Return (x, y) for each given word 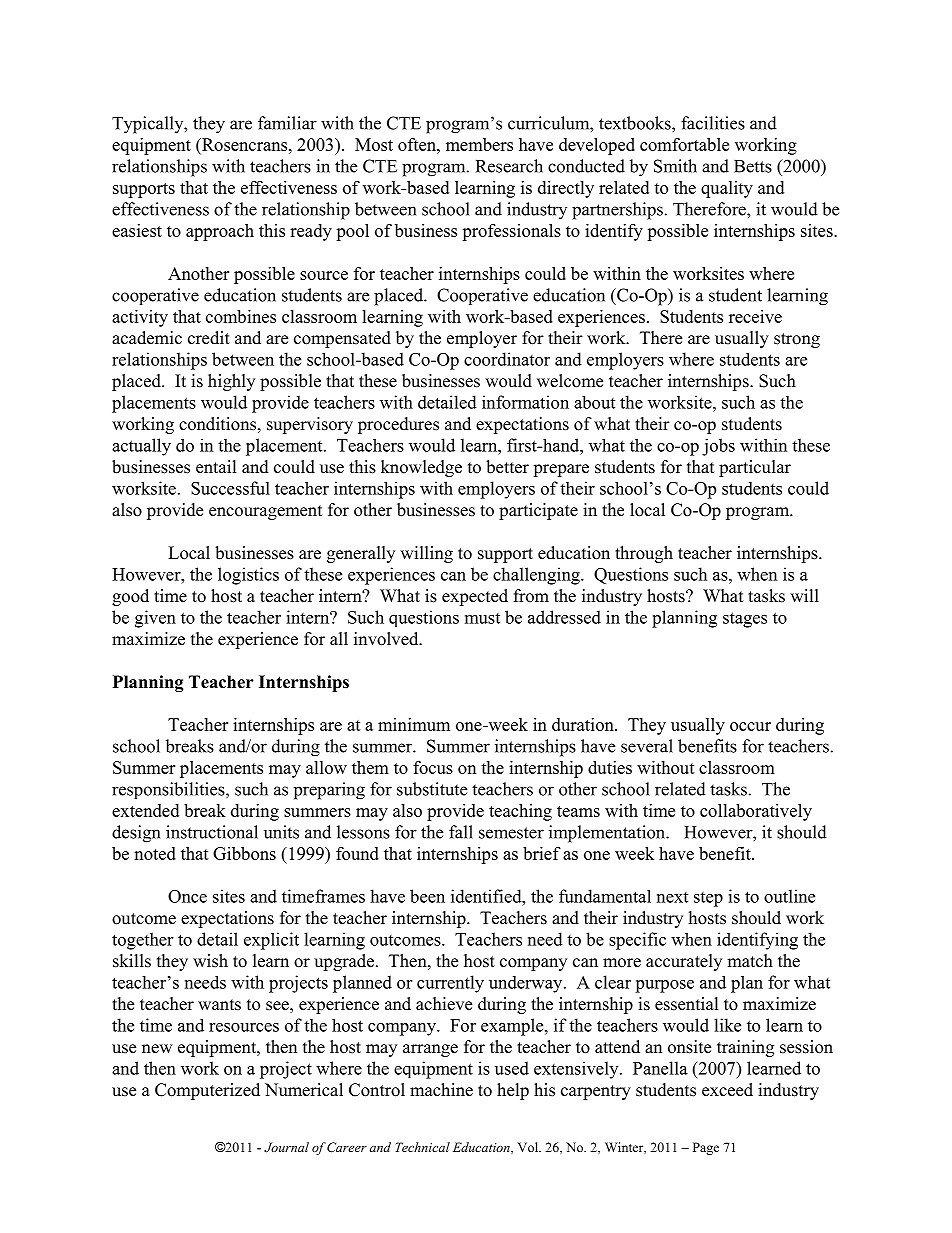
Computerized (207, 1091)
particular (755, 468)
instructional (212, 832)
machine (441, 1090)
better (507, 467)
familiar (287, 123)
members (479, 144)
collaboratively (756, 812)
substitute (432, 789)
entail (216, 467)
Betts (753, 166)
